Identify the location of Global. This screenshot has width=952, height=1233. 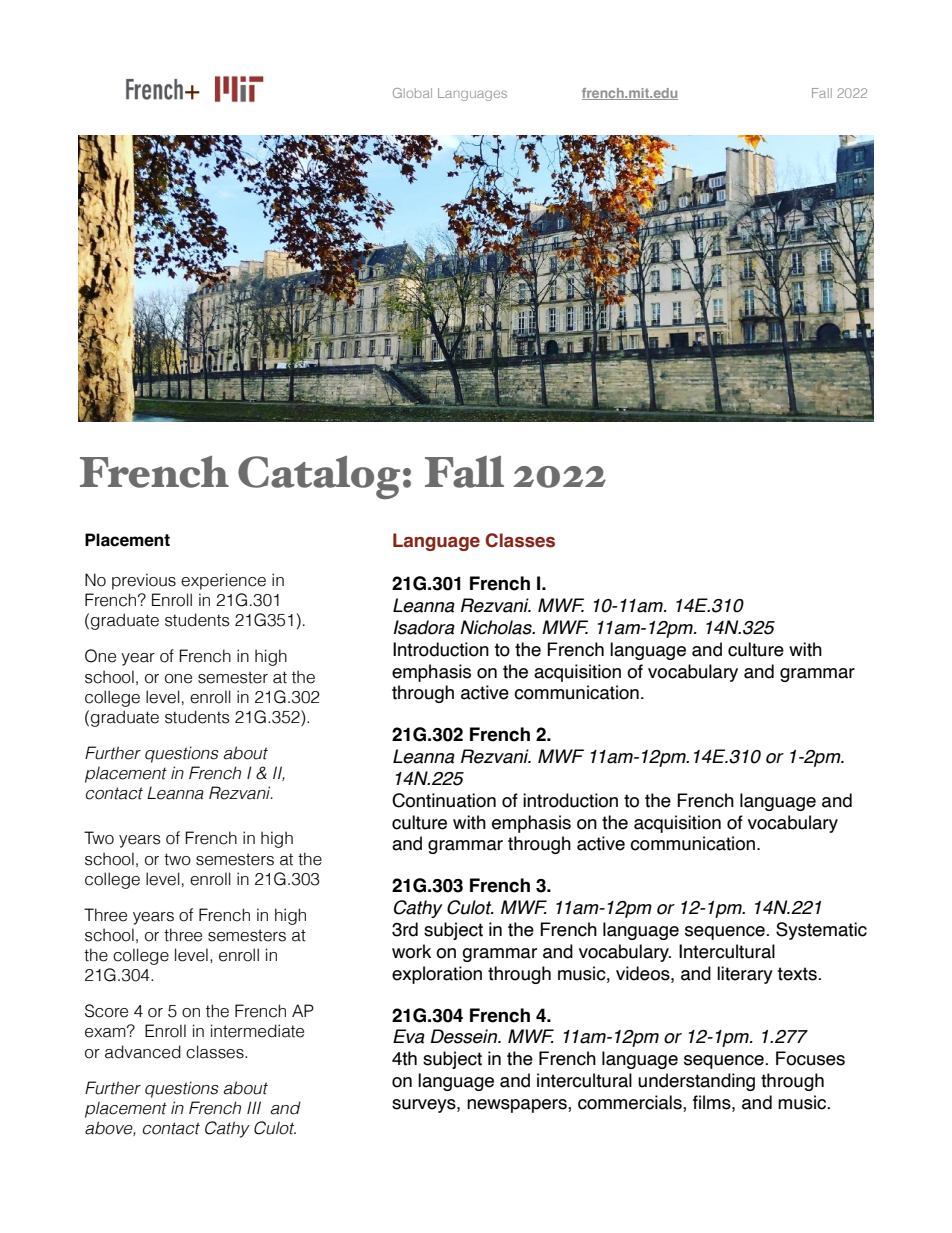
(412, 93).
